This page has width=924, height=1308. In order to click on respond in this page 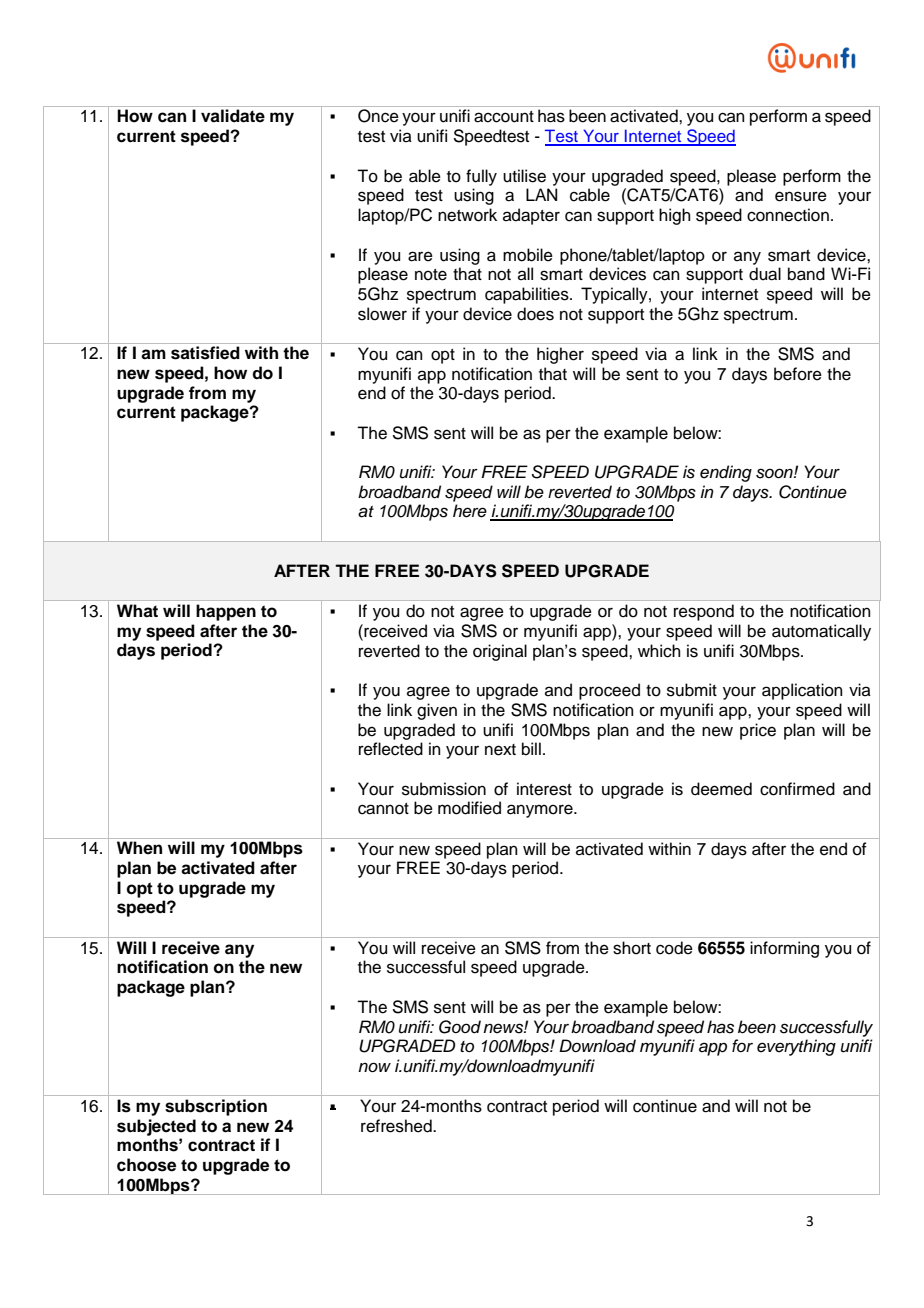, I will do `click(704, 612)`.
